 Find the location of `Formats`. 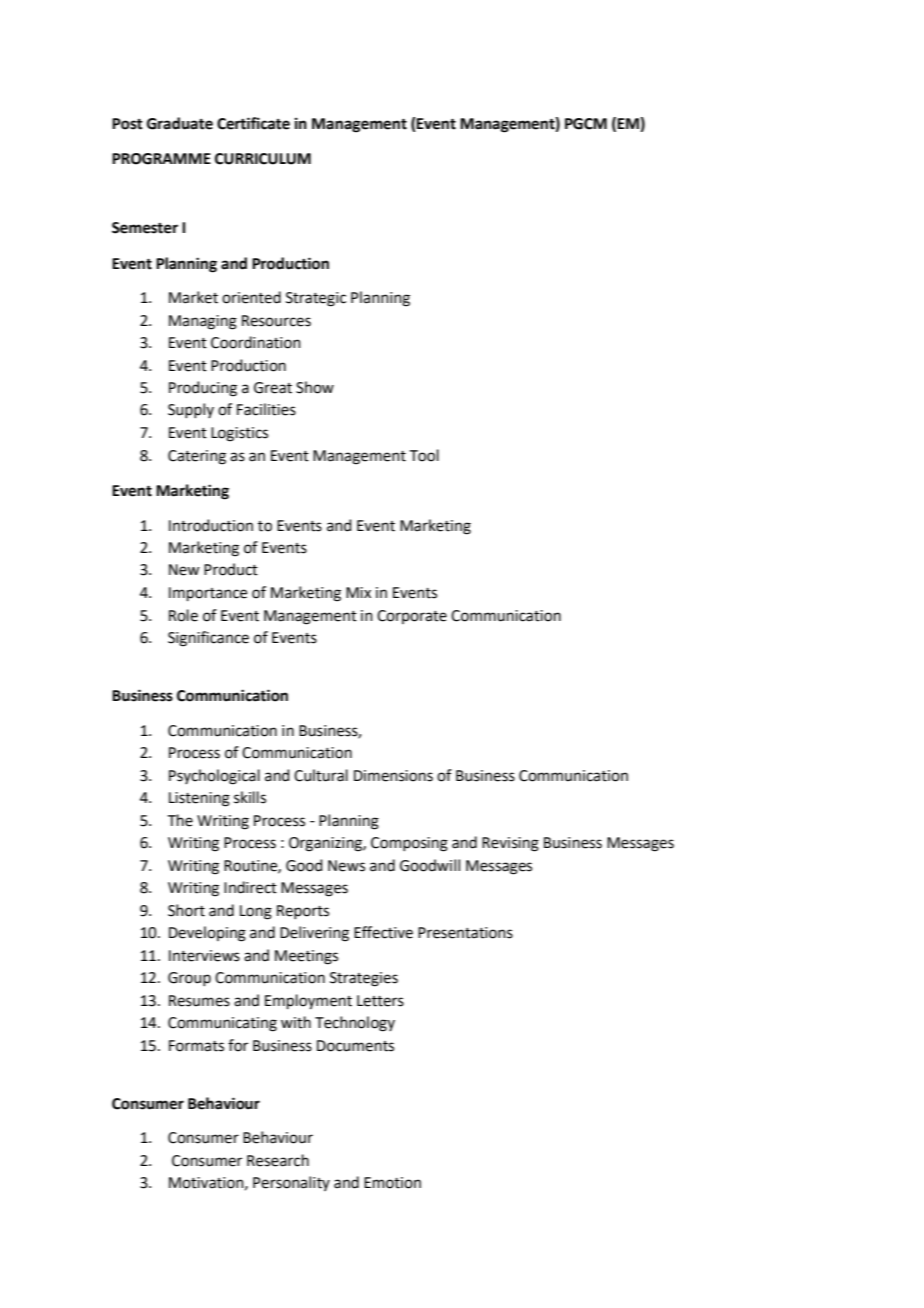

Formats is located at coordinates (196, 1046).
